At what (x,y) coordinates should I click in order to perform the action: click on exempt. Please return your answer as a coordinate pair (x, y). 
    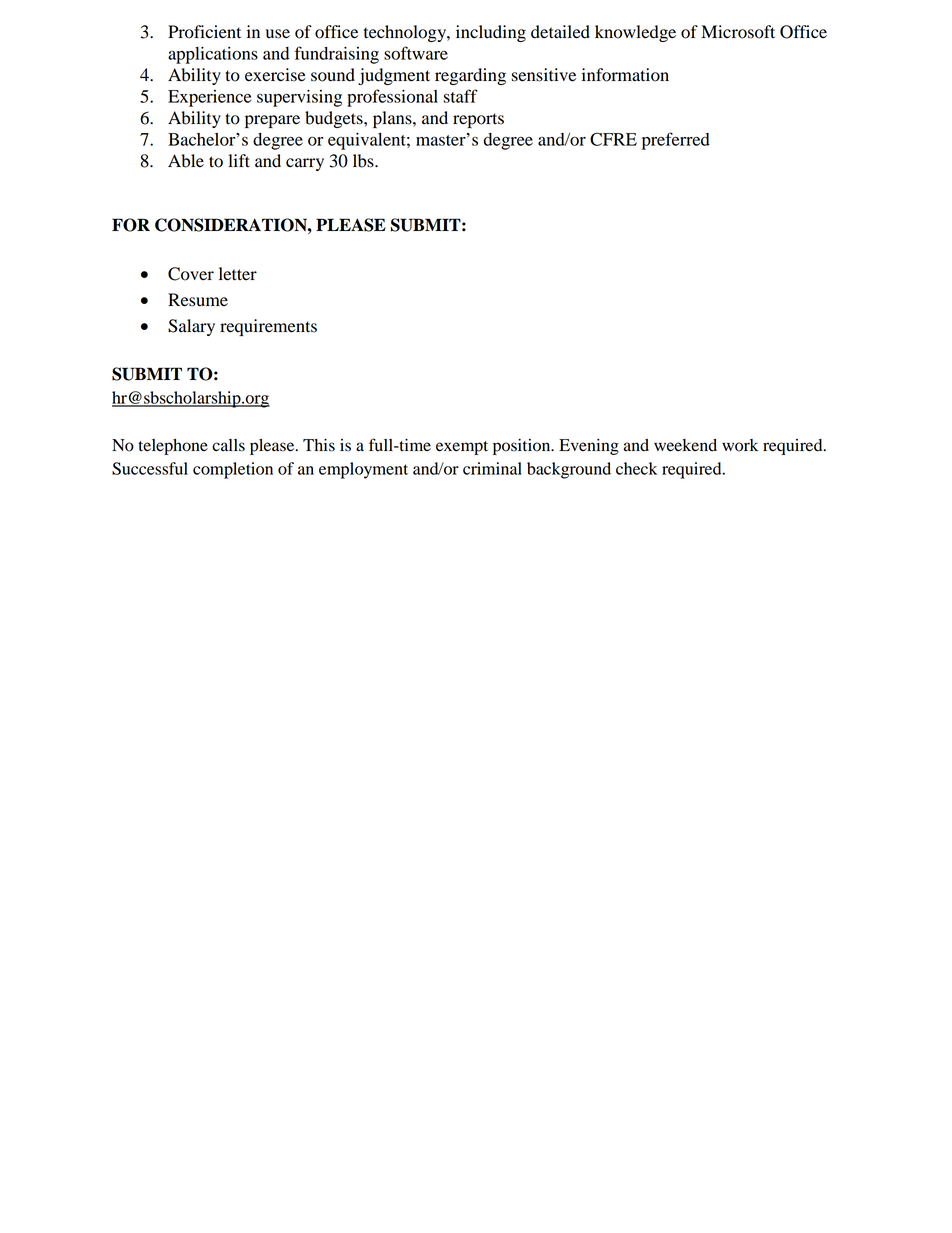
    Looking at the image, I should click on (462, 448).
